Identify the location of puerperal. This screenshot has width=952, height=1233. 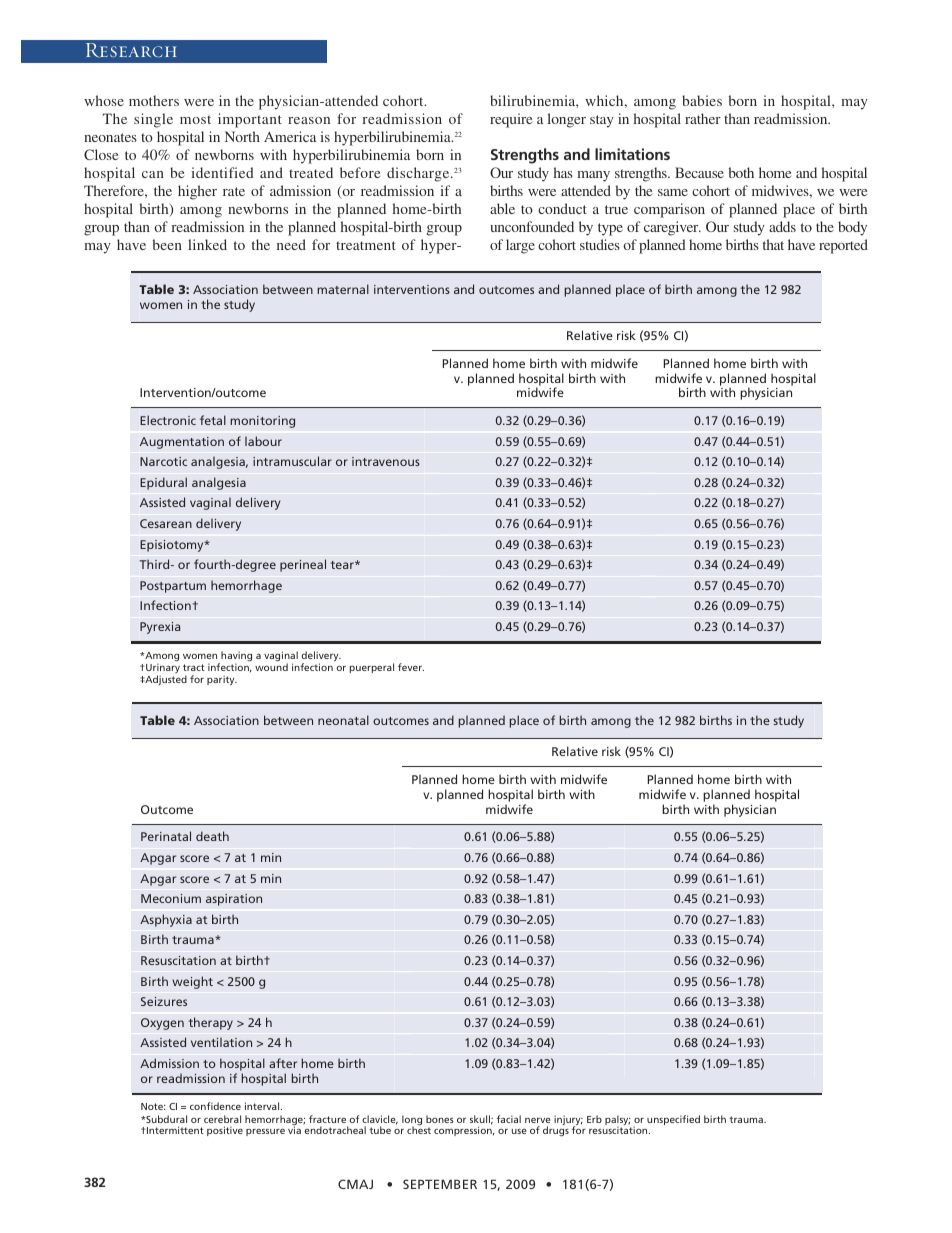
(372, 668).
